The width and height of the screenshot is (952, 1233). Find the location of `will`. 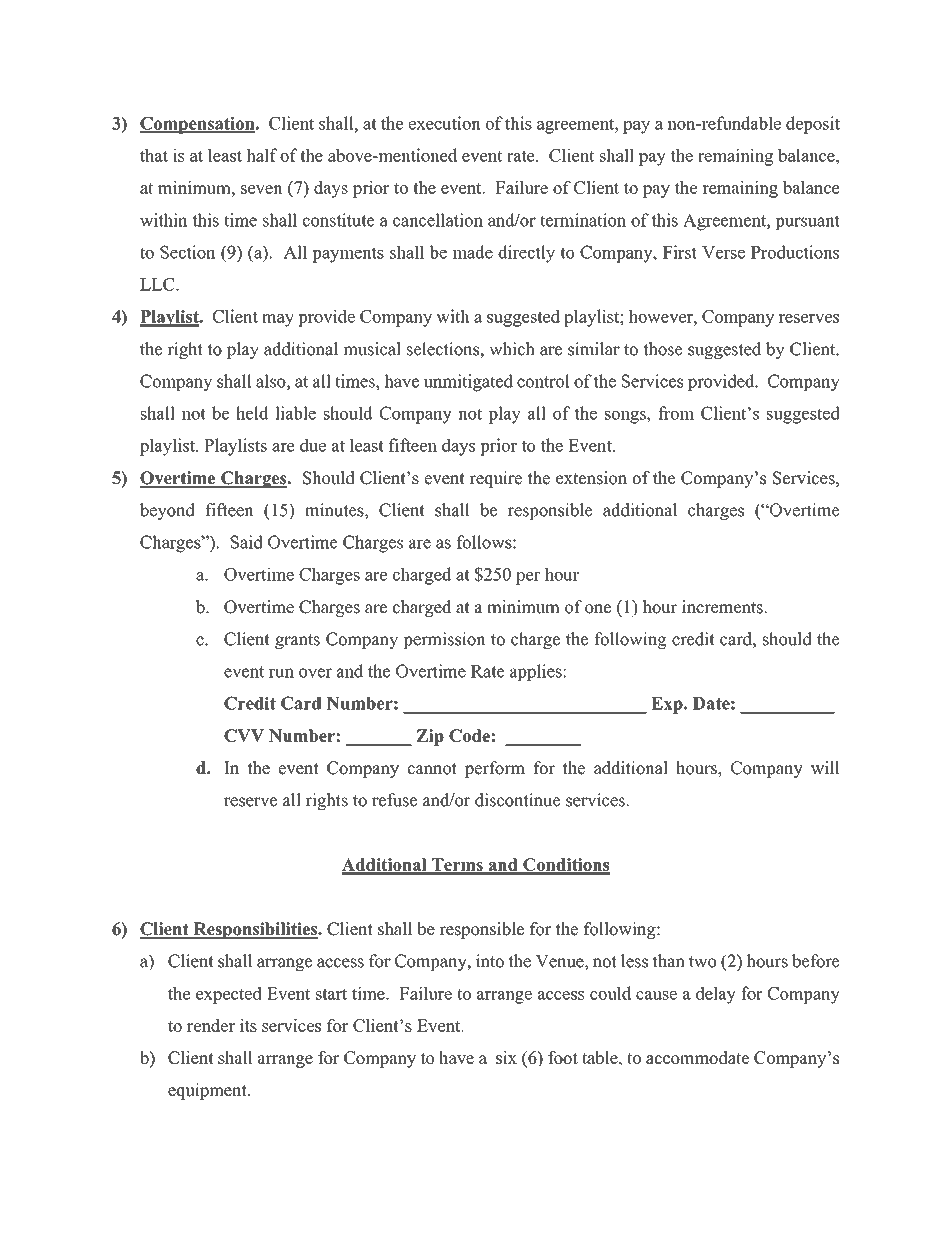

will is located at coordinates (825, 768).
